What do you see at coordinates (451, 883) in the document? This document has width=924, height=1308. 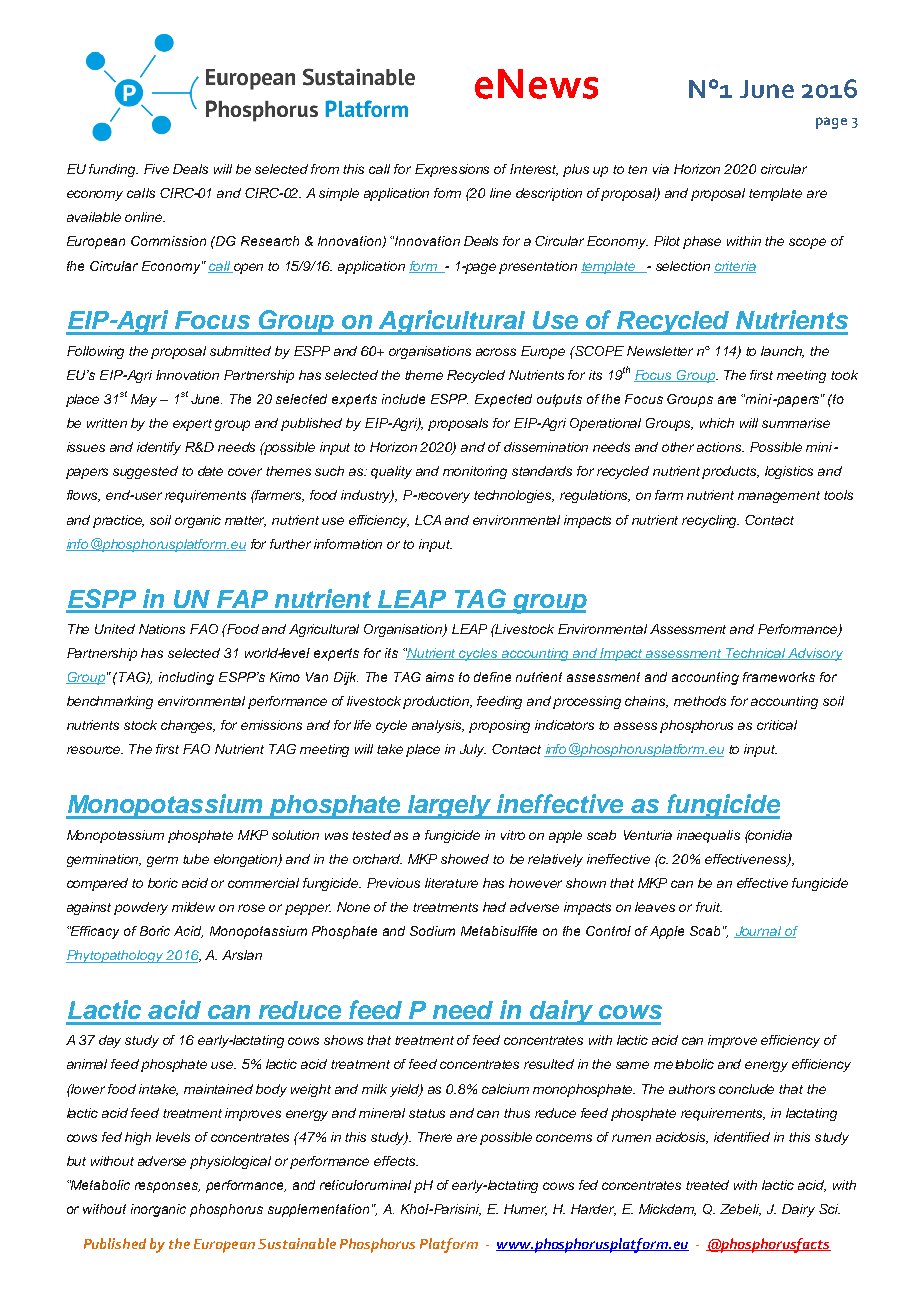 I see `literature` at bounding box center [451, 883].
